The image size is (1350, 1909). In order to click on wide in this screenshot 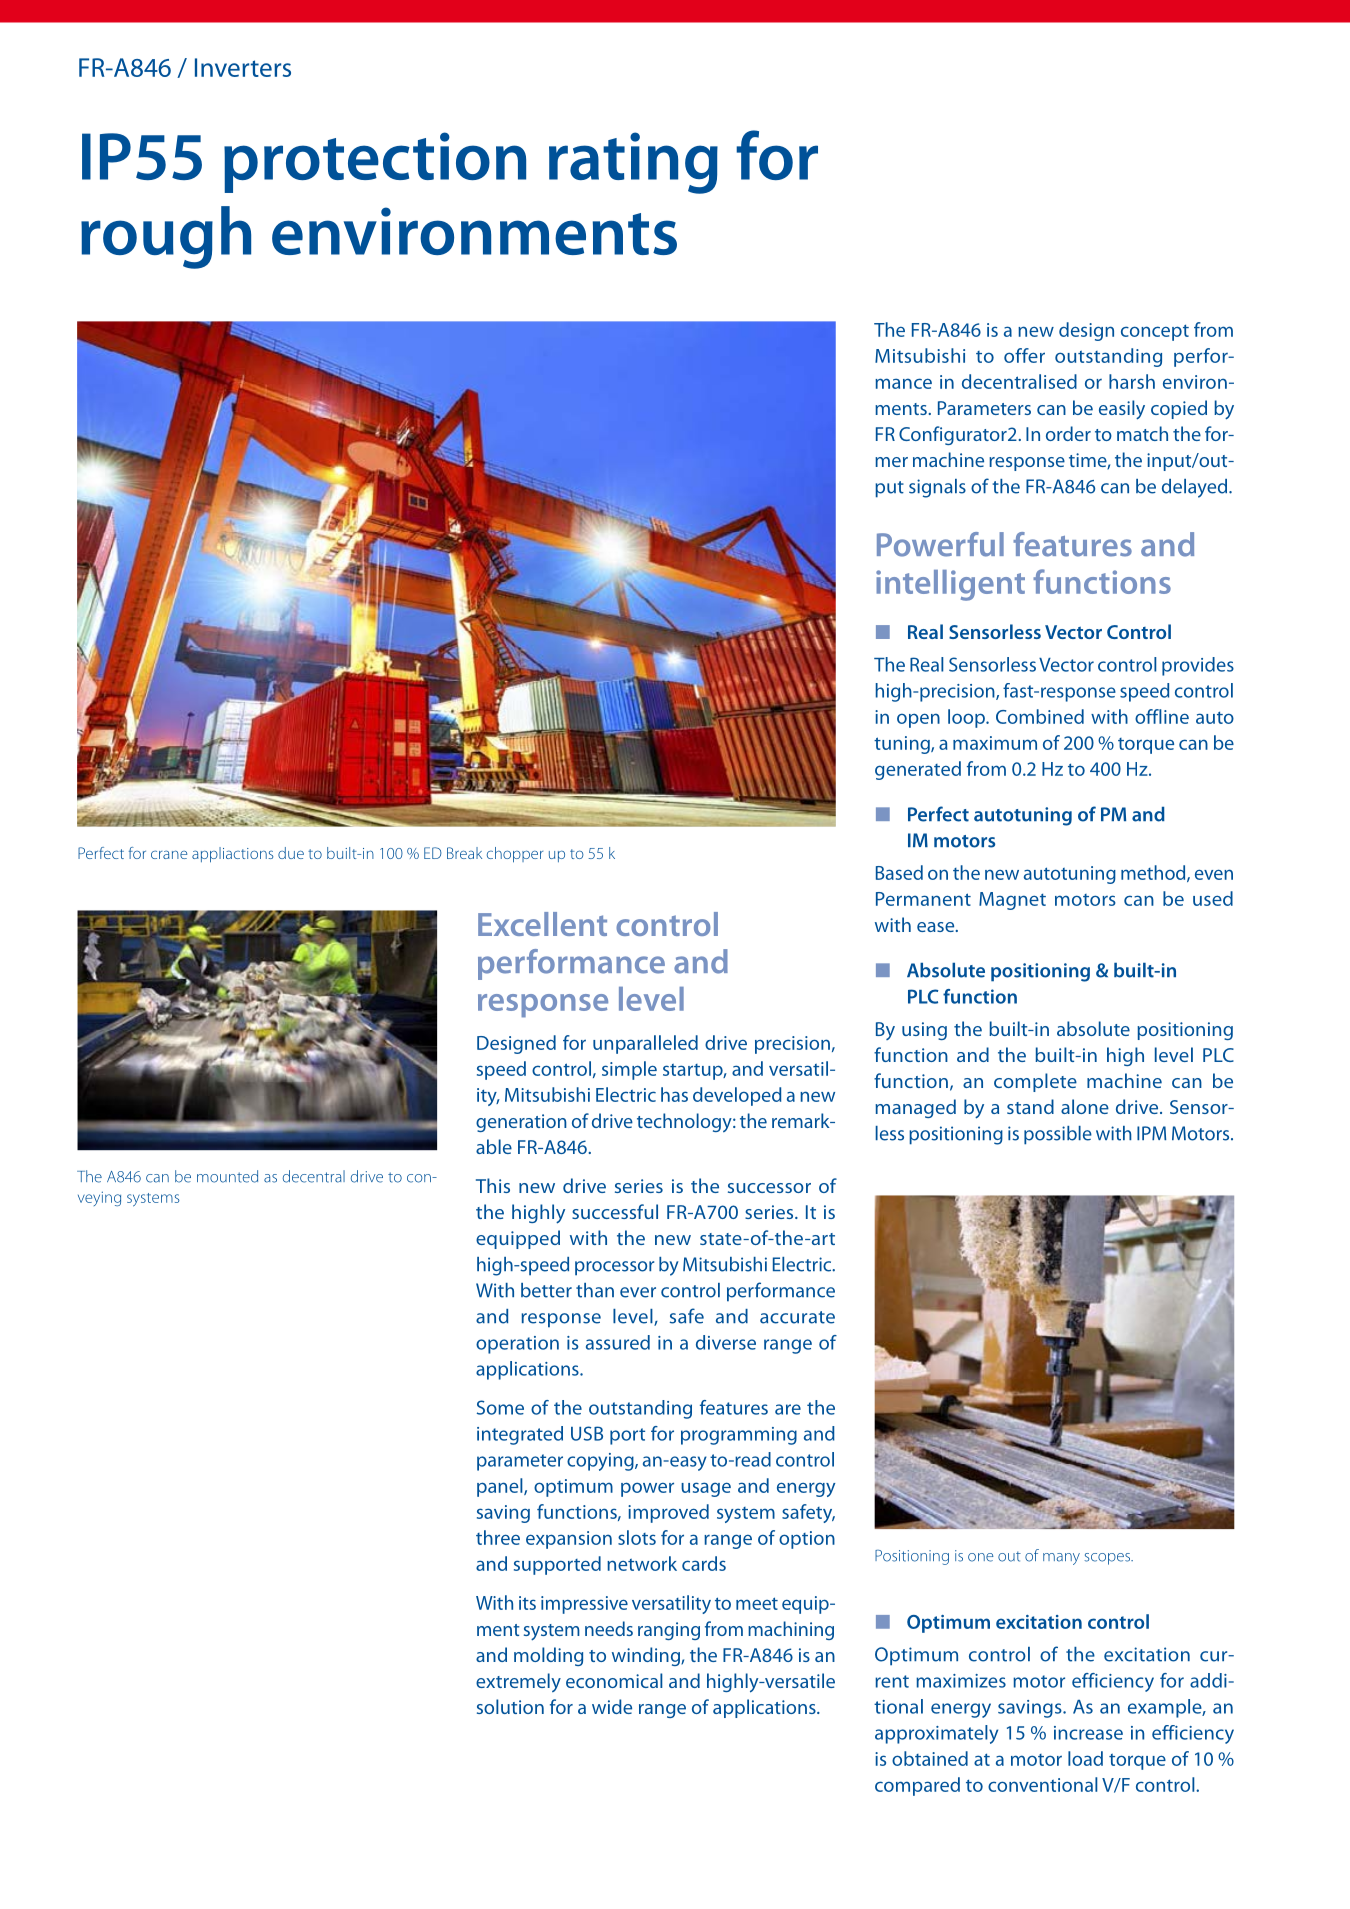, I will do `click(612, 1706)`.
